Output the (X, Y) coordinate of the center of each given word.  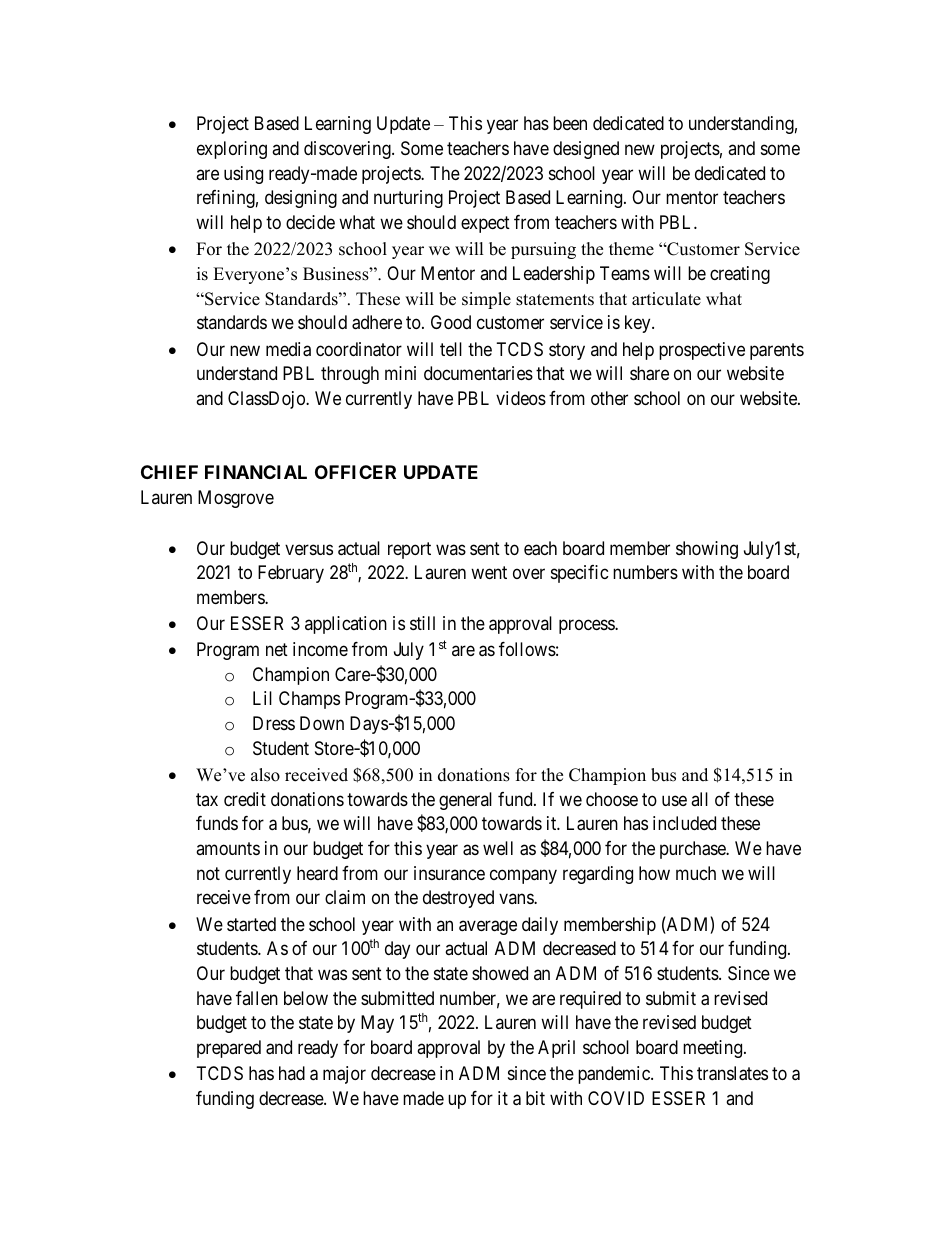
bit (535, 1098)
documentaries (478, 373)
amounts (228, 848)
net (277, 649)
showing (707, 550)
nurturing (408, 199)
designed (586, 150)
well (498, 848)
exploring (232, 150)
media (288, 349)
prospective (702, 351)
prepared (229, 1049)
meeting (714, 1049)
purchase (694, 850)
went (489, 572)
